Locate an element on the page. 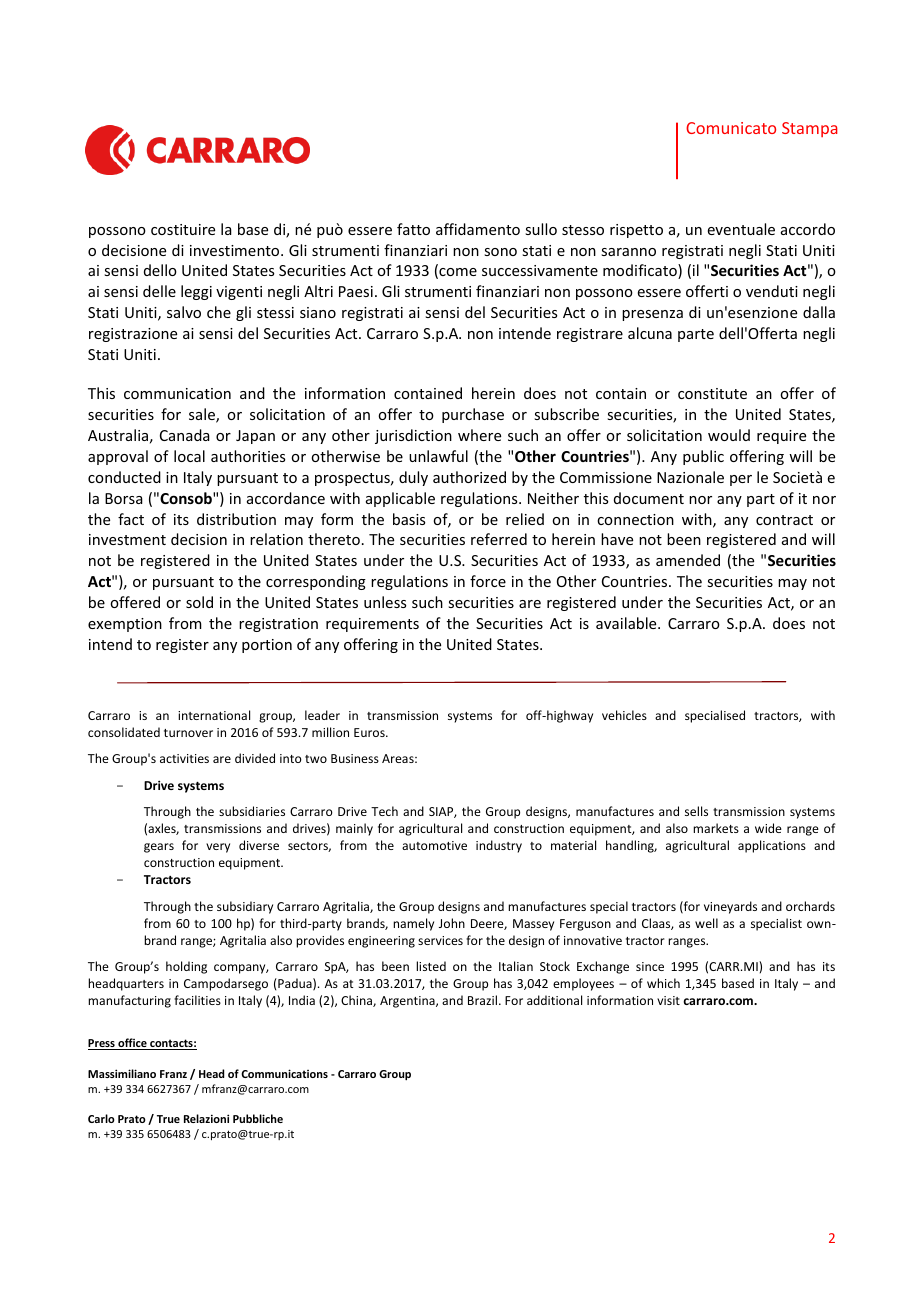  force is located at coordinates (488, 581).
